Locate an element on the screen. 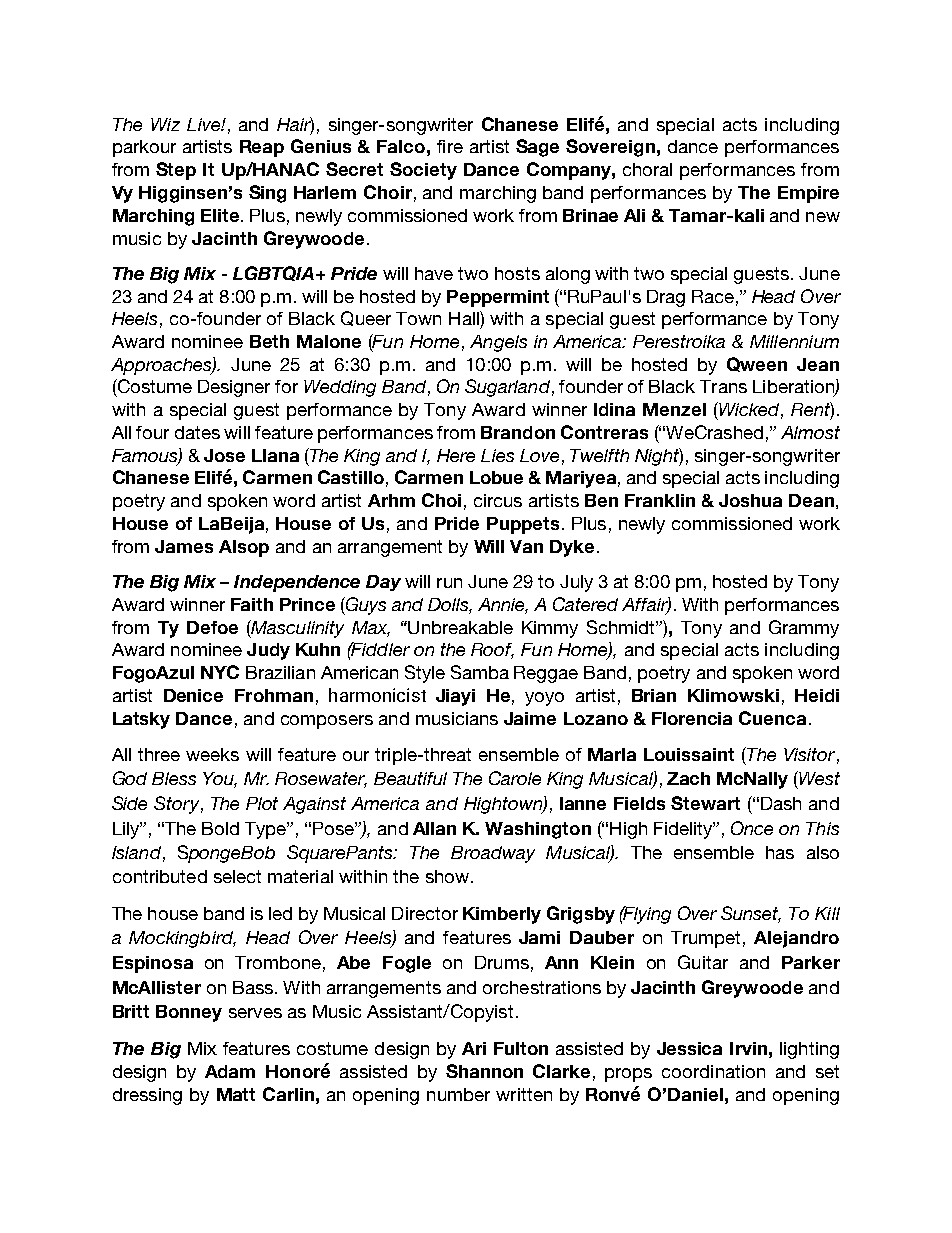 This screenshot has width=952, height=1233. fire is located at coordinates (450, 146).
